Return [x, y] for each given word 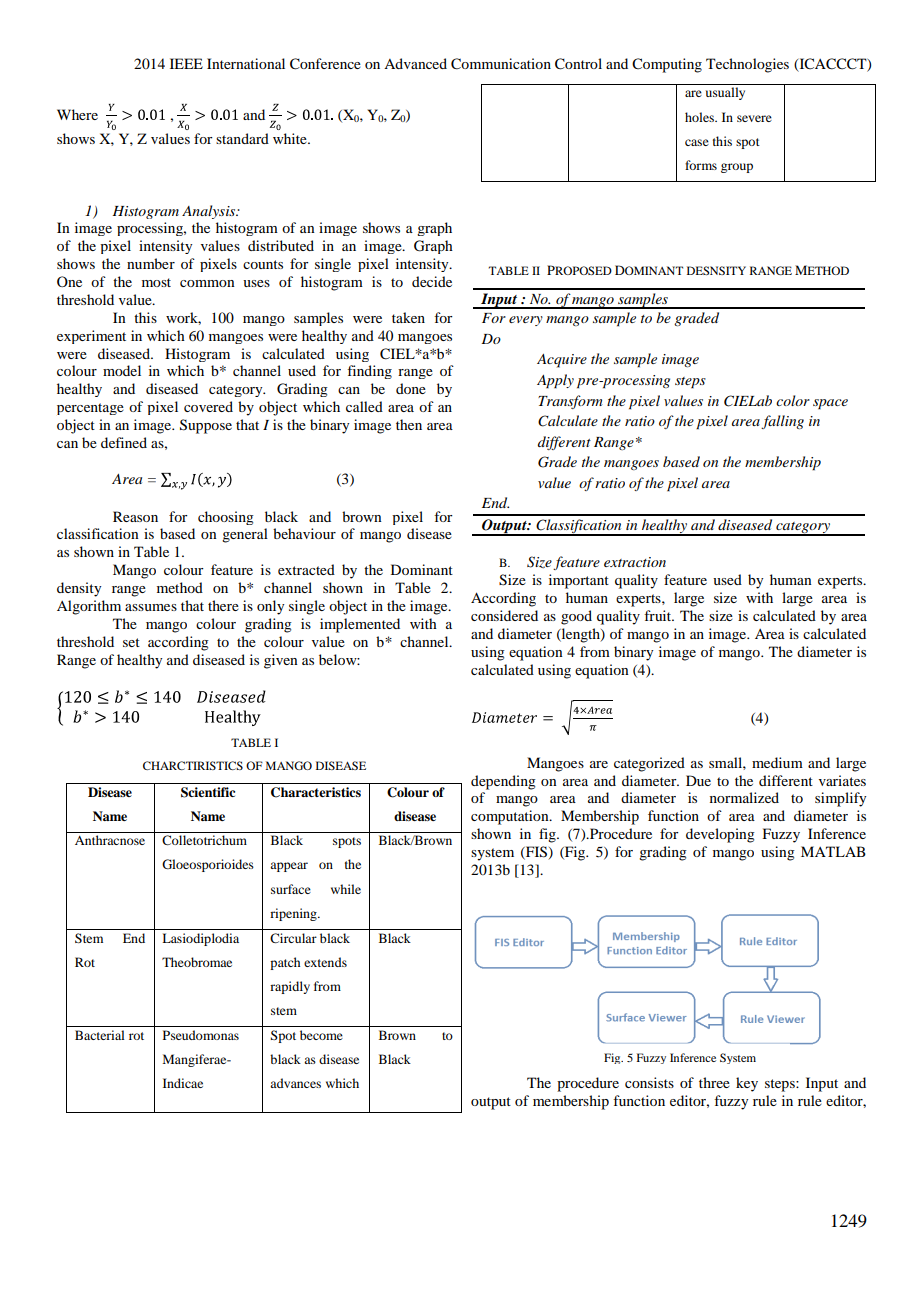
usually [725, 93]
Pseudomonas [201, 1035]
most [156, 282]
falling [782, 422]
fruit [659, 615]
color [793, 400]
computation [511, 817]
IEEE [186, 63]
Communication [501, 64]
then [409, 424]
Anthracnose [110, 840]
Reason [135, 516]
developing [720, 835]
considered [504, 615]
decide [432, 281]
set [131, 642]
